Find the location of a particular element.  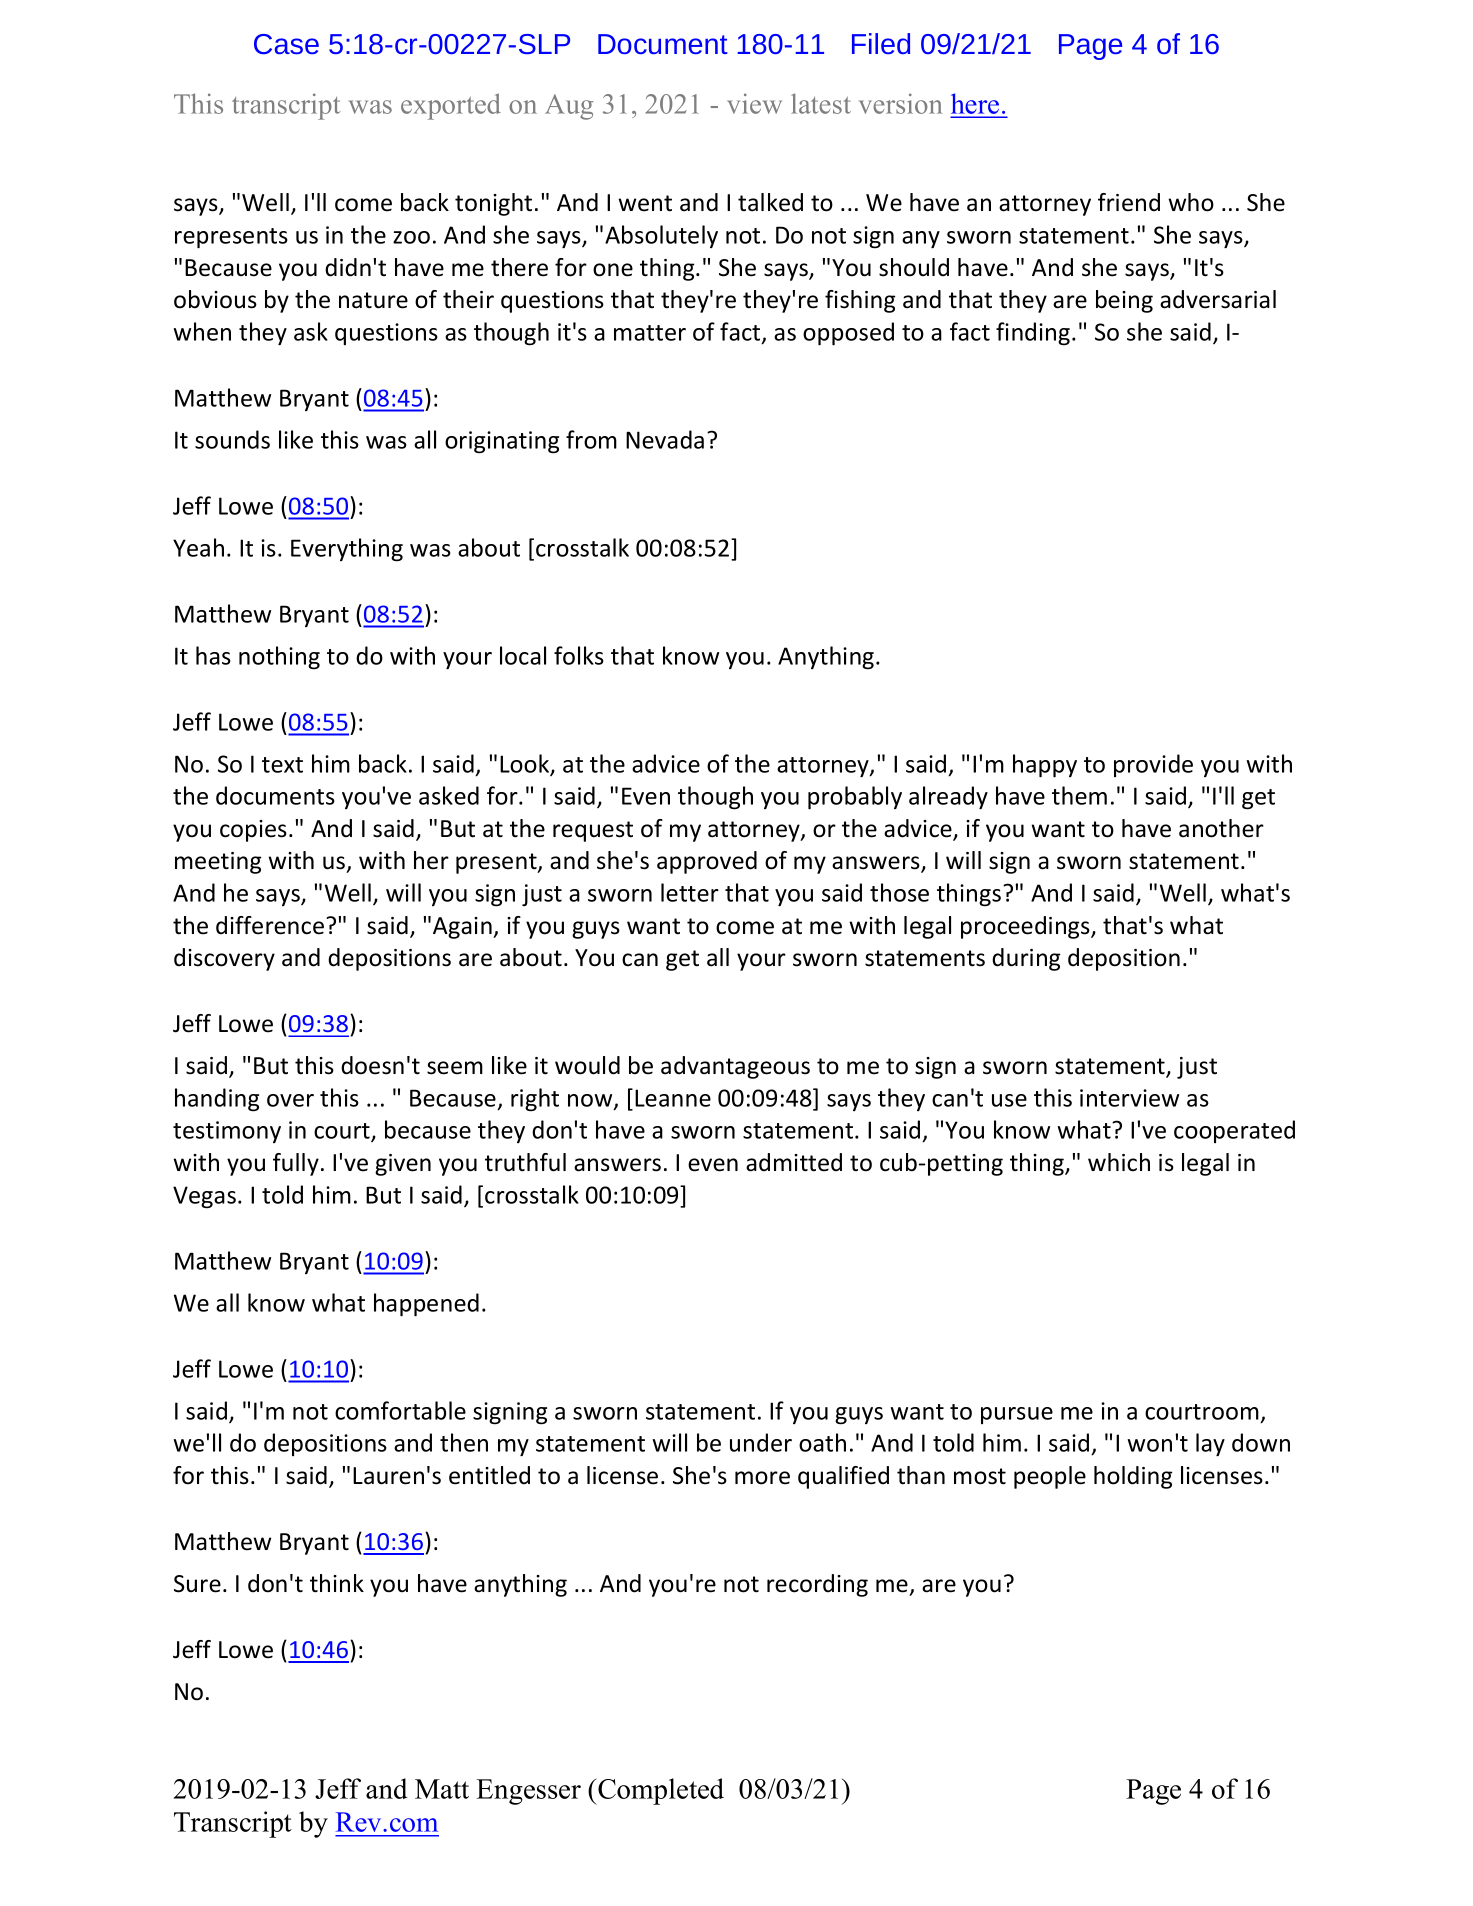

proceedings is located at coordinates (1026, 927).
